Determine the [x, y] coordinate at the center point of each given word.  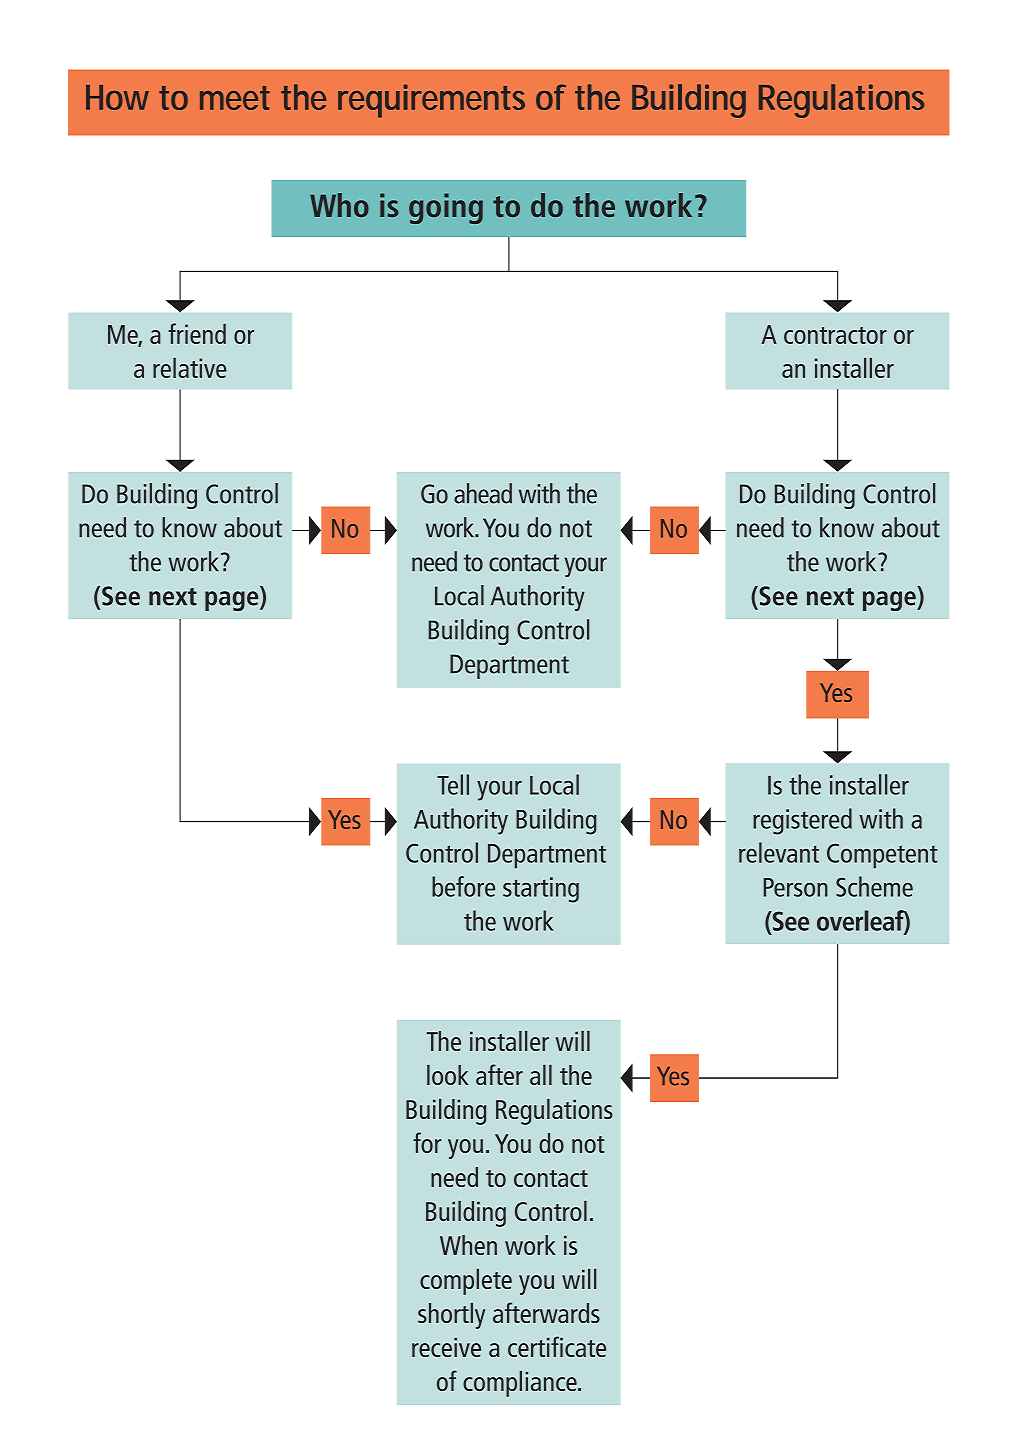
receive [446, 1347]
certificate [557, 1346]
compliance [521, 1384]
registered [802, 821]
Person [795, 887]
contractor [835, 335]
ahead [483, 493]
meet [235, 98]
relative [189, 368]
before [463, 886]
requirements [431, 101]
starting [541, 890]
